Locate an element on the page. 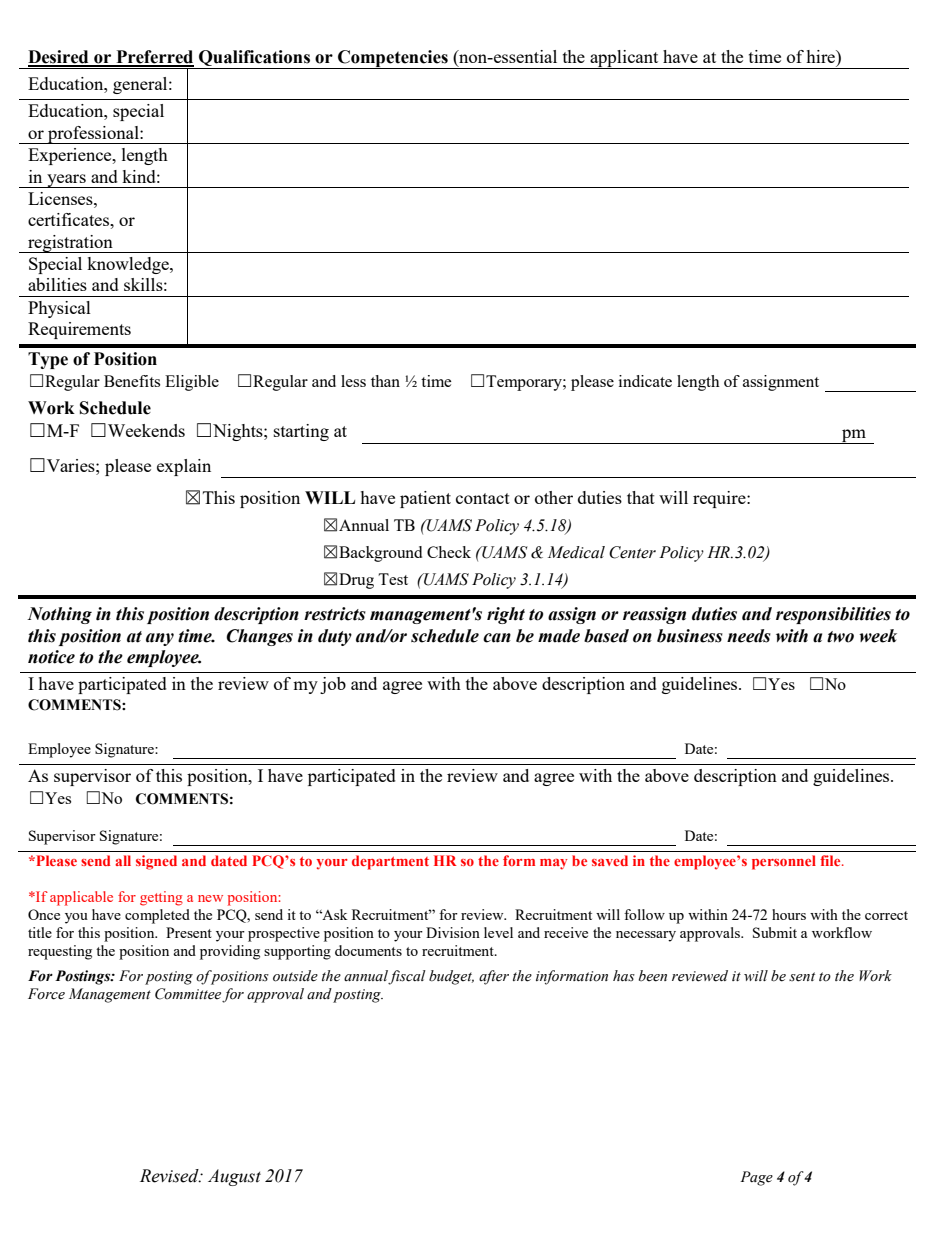 This document has width=952, height=1233. Revised is located at coordinates (170, 1176).
